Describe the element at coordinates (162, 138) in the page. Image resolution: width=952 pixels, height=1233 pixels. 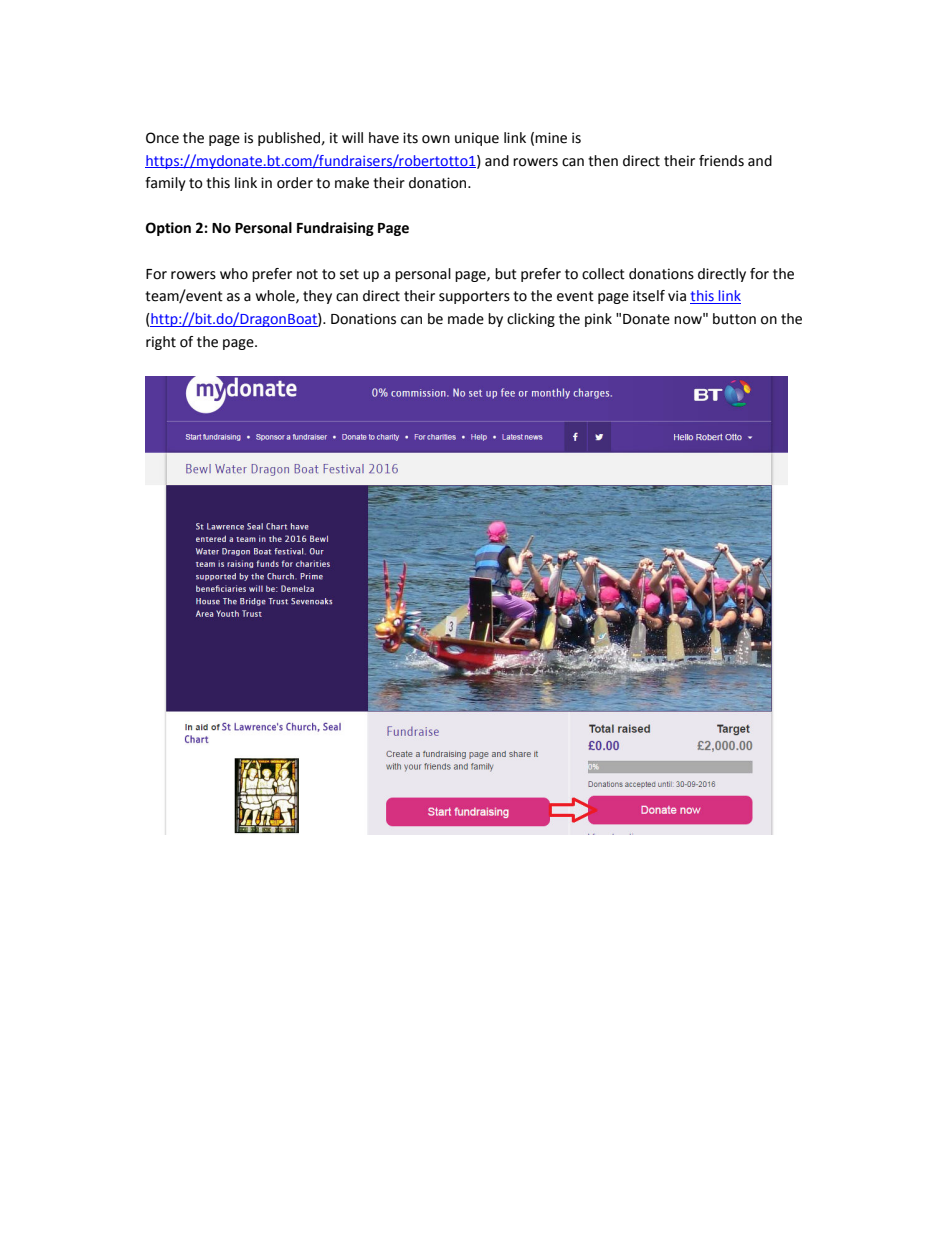
I see `Once` at that location.
